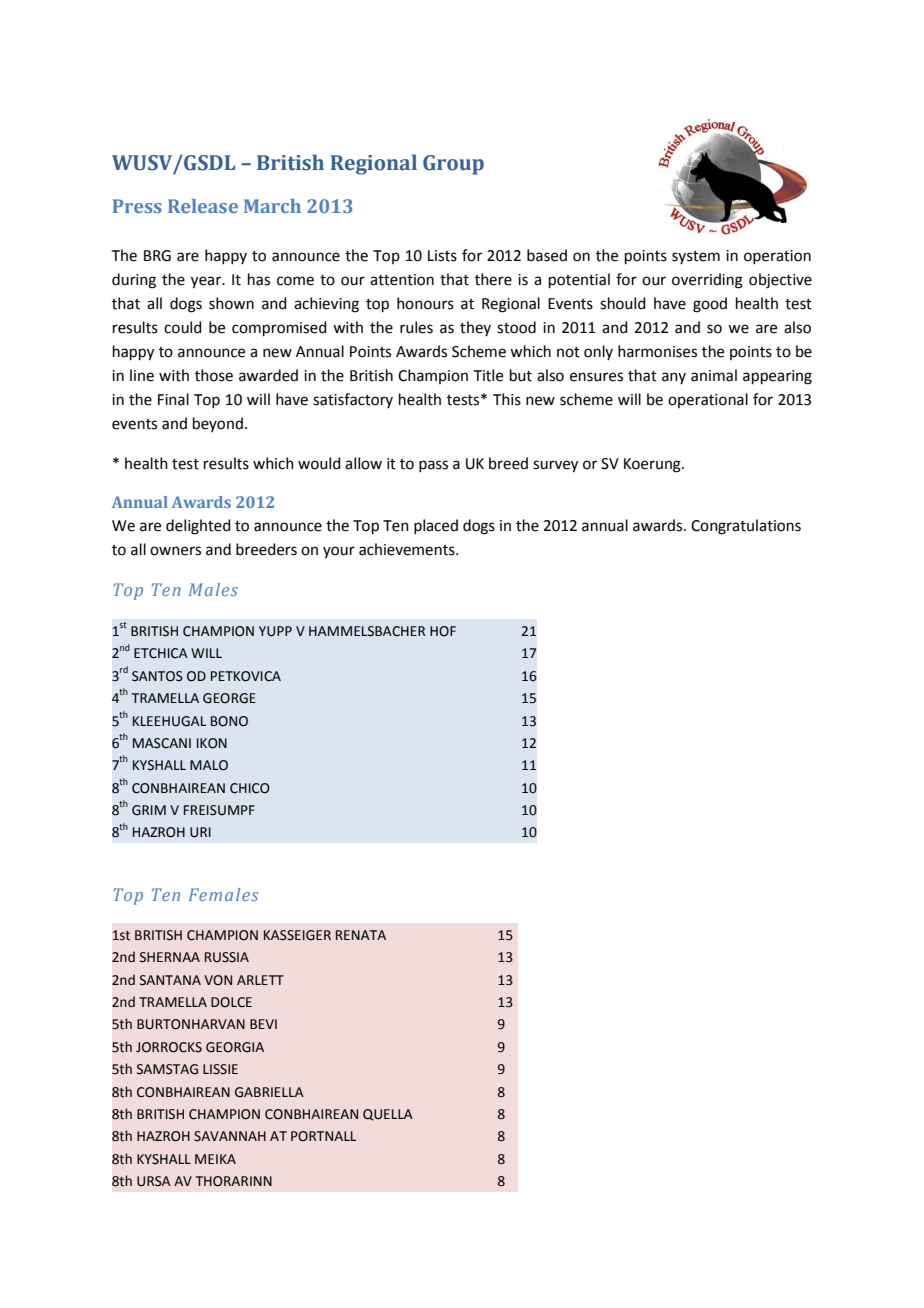  I want to click on HOF, so click(443, 631).
